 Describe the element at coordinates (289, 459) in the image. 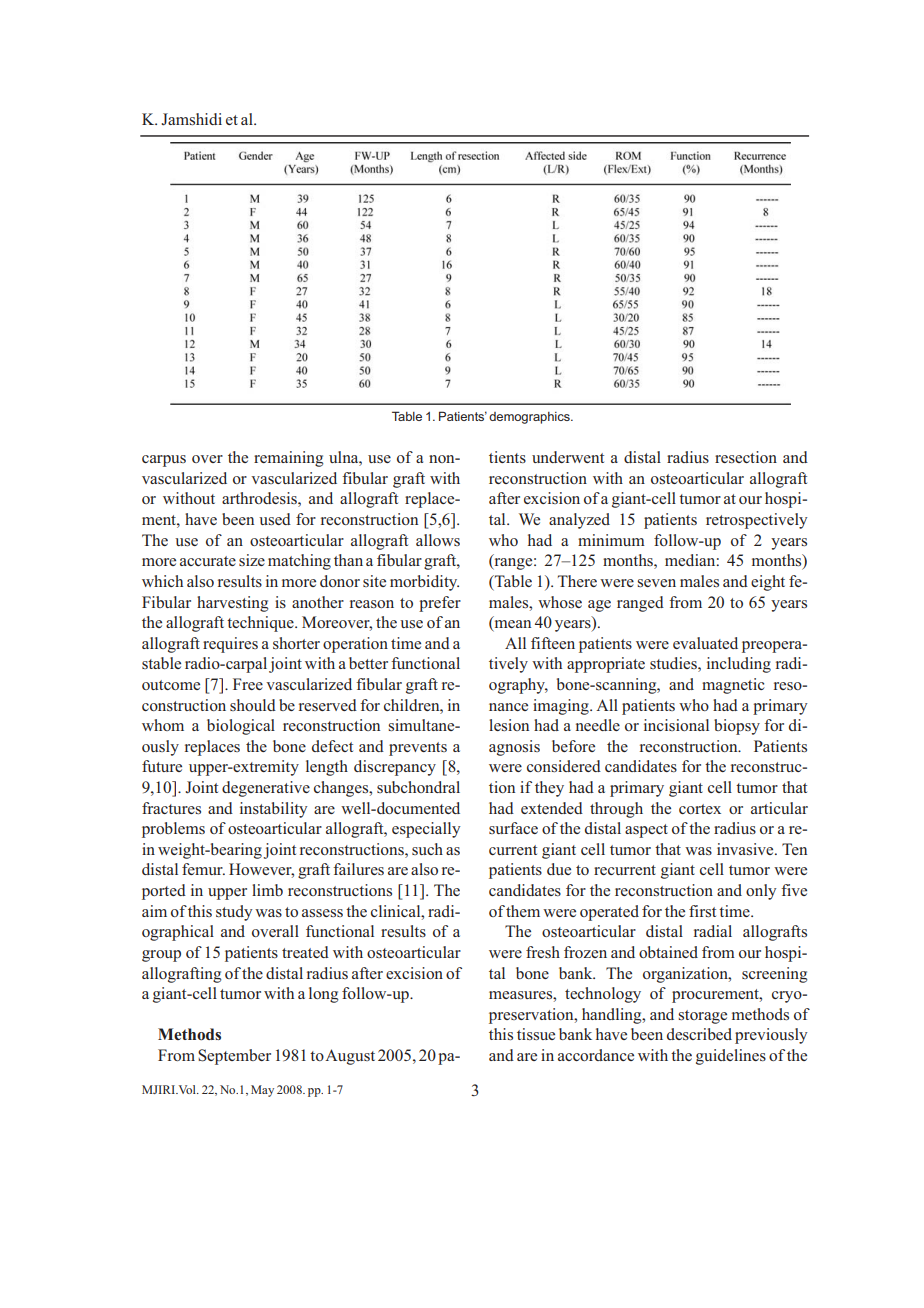

I see `remaining` at that location.
